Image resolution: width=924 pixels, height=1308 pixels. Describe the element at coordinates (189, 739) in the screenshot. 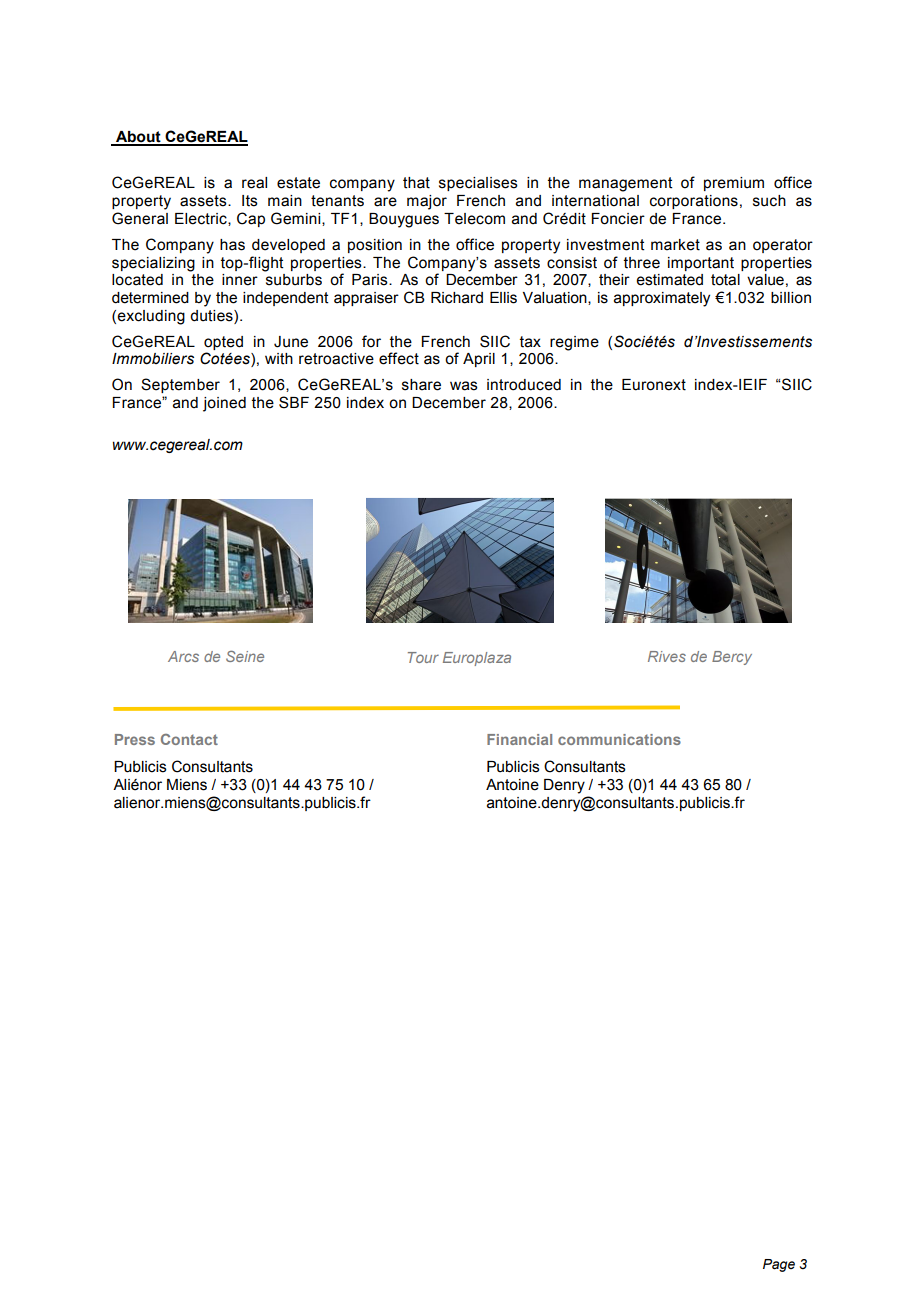

I see `Contact` at that location.
